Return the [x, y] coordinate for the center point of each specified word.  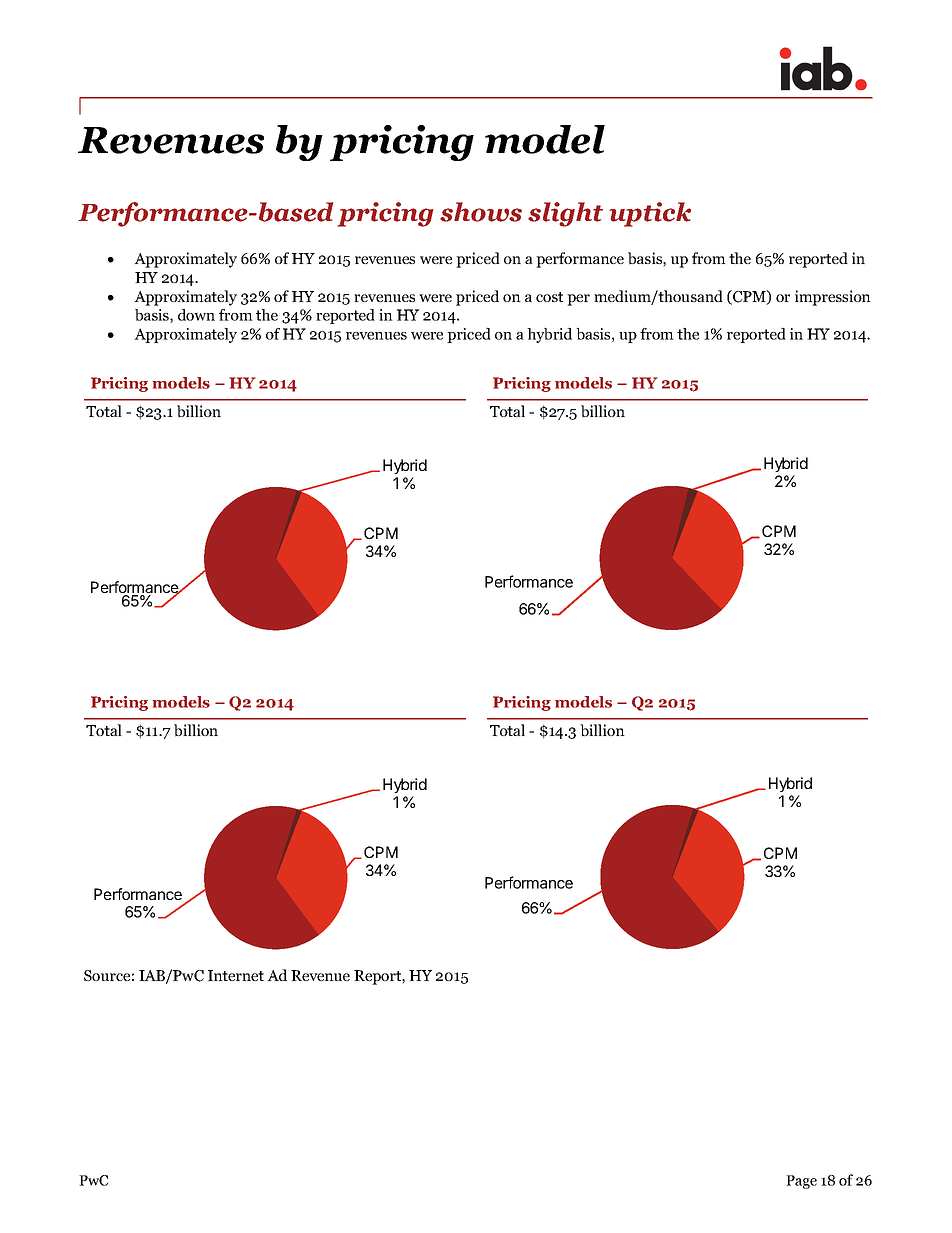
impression [833, 298]
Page [801, 1182]
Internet [236, 975]
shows [481, 212]
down [196, 315]
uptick [650, 214]
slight [565, 214]
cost [549, 297]
